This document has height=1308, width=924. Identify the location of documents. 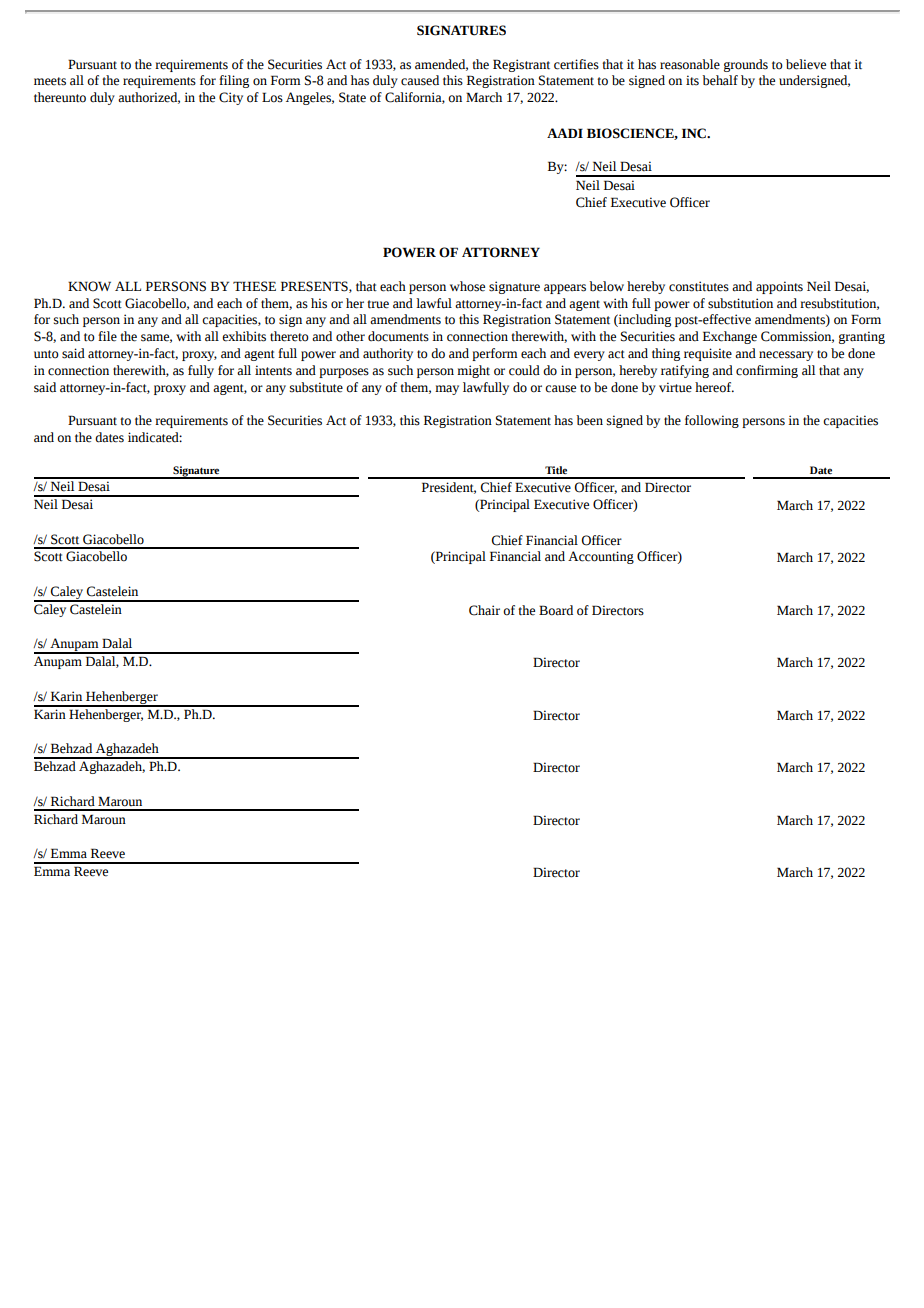
(398, 336).
